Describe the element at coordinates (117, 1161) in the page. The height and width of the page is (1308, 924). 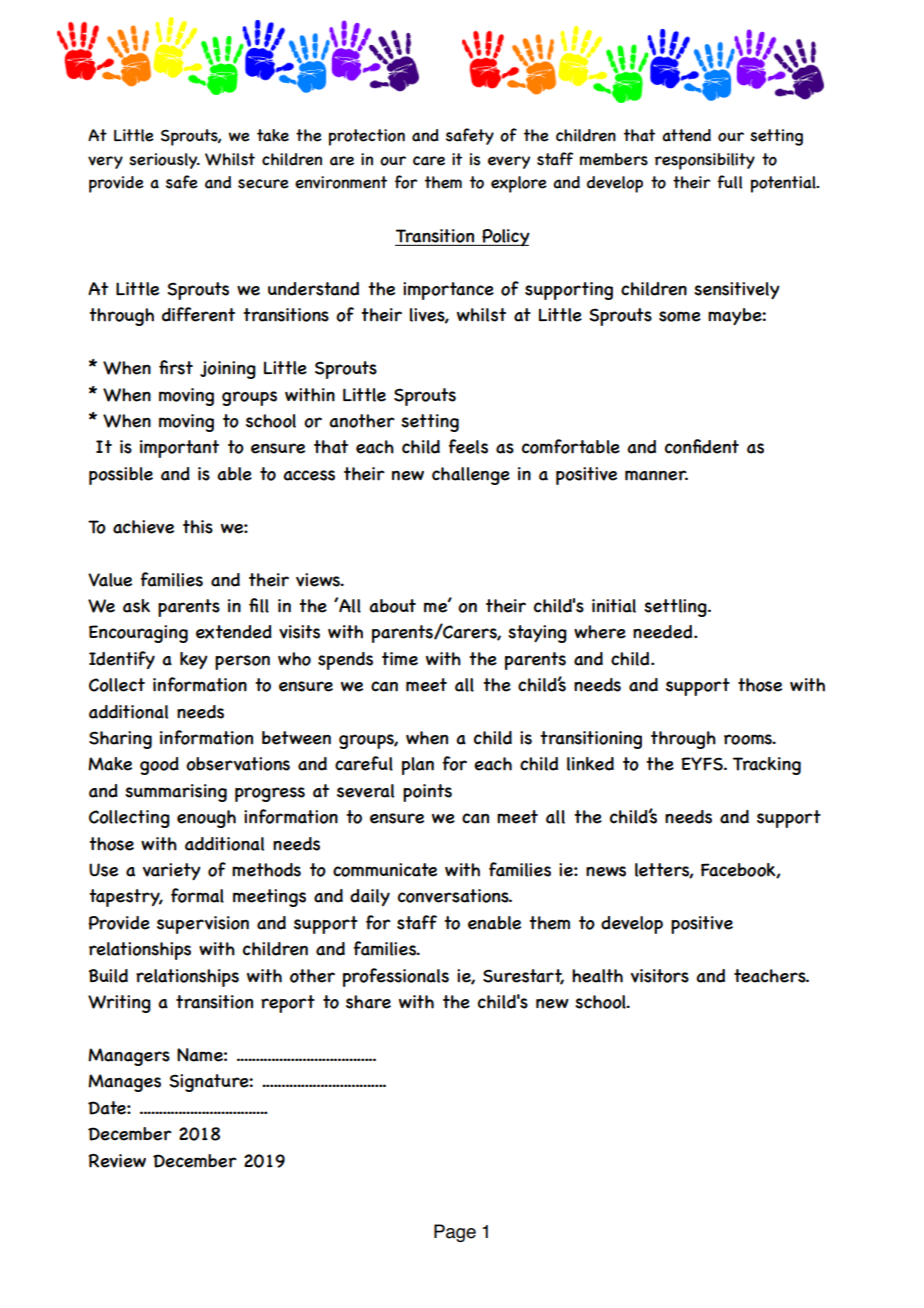
I see `Review` at that location.
